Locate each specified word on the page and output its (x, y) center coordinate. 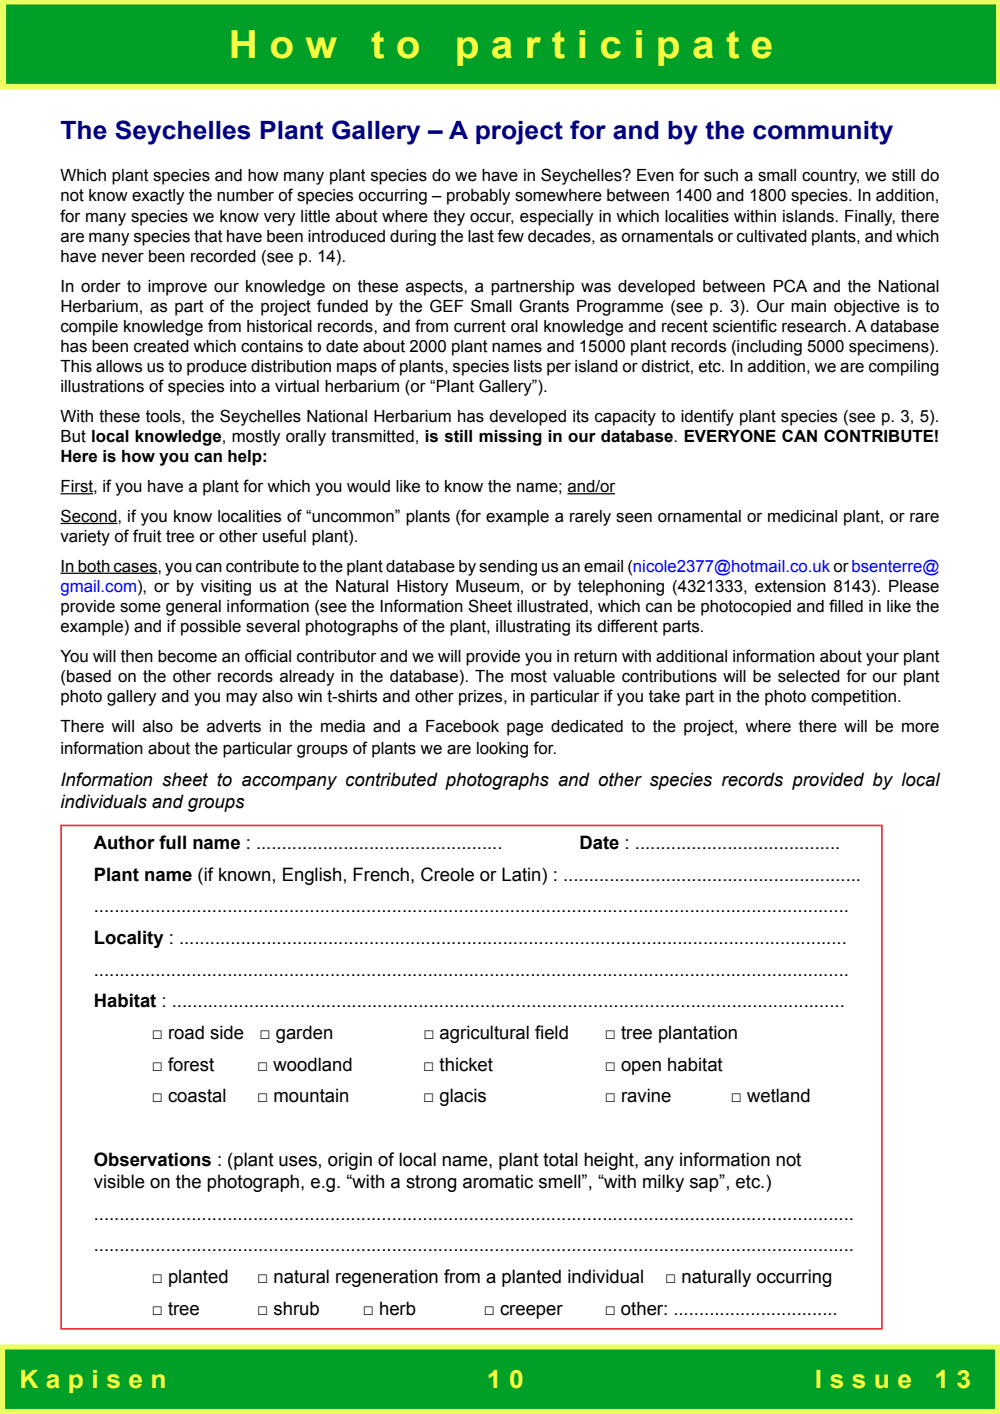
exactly (158, 197)
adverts (234, 726)
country (830, 177)
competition (853, 698)
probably (479, 197)
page (525, 729)
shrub (296, 1308)
